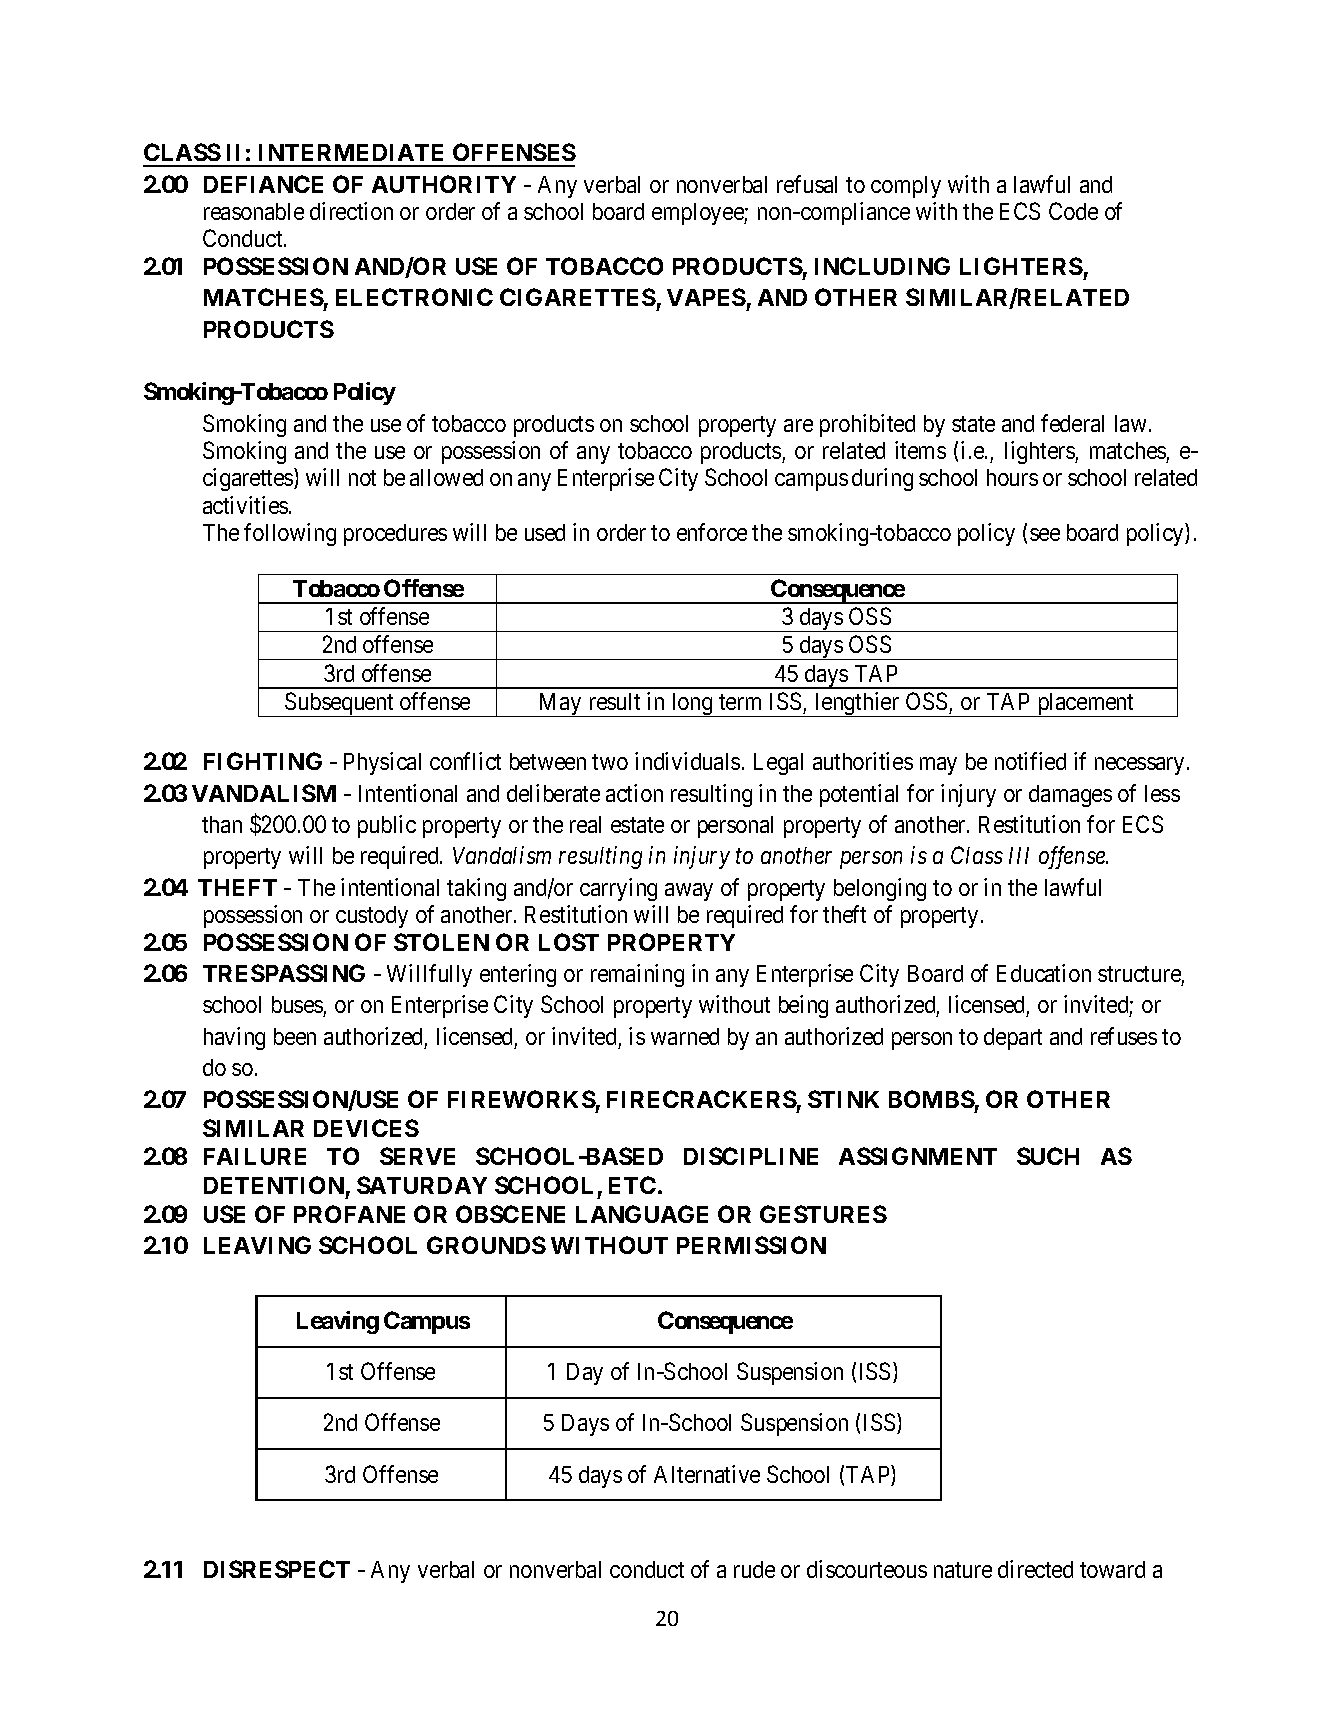 Image resolution: width=1321 pixels, height=1710 pixels. Describe the element at coordinates (1035, 1569) in the image. I see `directed` at that location.
